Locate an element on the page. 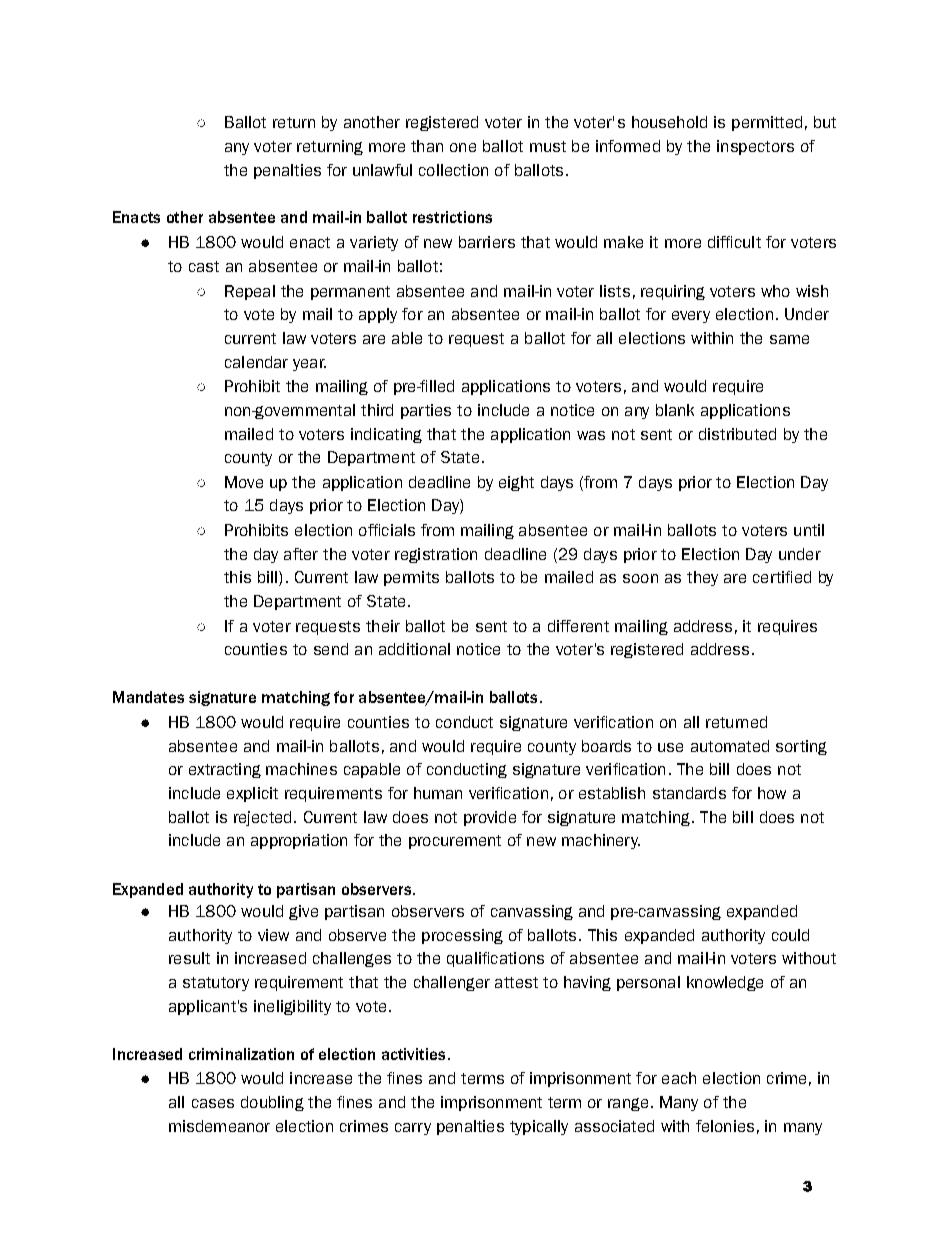 This page has width=952, height=1233. cases is located at coordinates (213, 1103).
